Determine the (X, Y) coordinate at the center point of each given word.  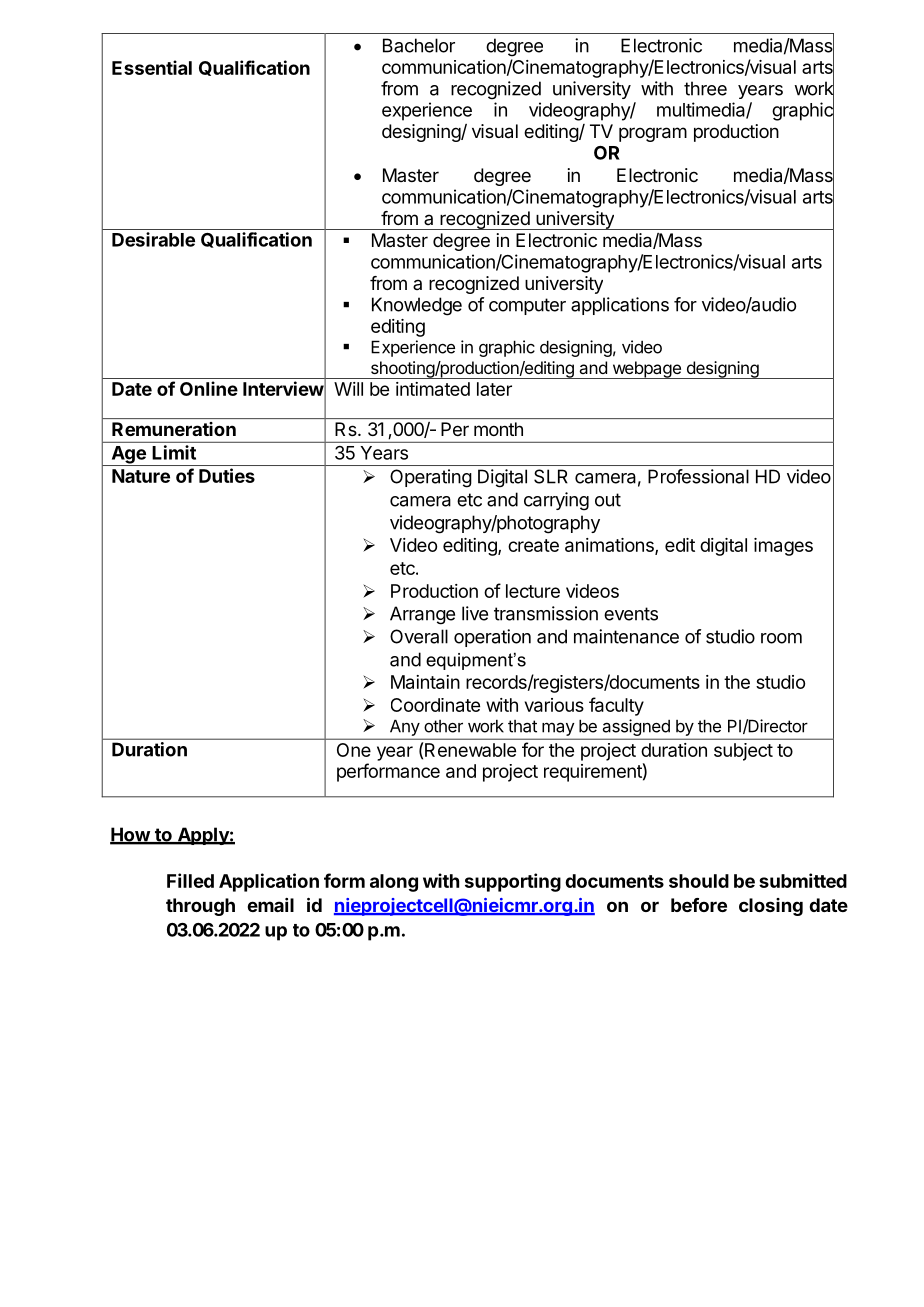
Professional (698, 476)
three (705, 88)
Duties (227, 475)
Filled (190, 880)
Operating (431, 478)
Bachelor (419, 45)
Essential (152, 67)
